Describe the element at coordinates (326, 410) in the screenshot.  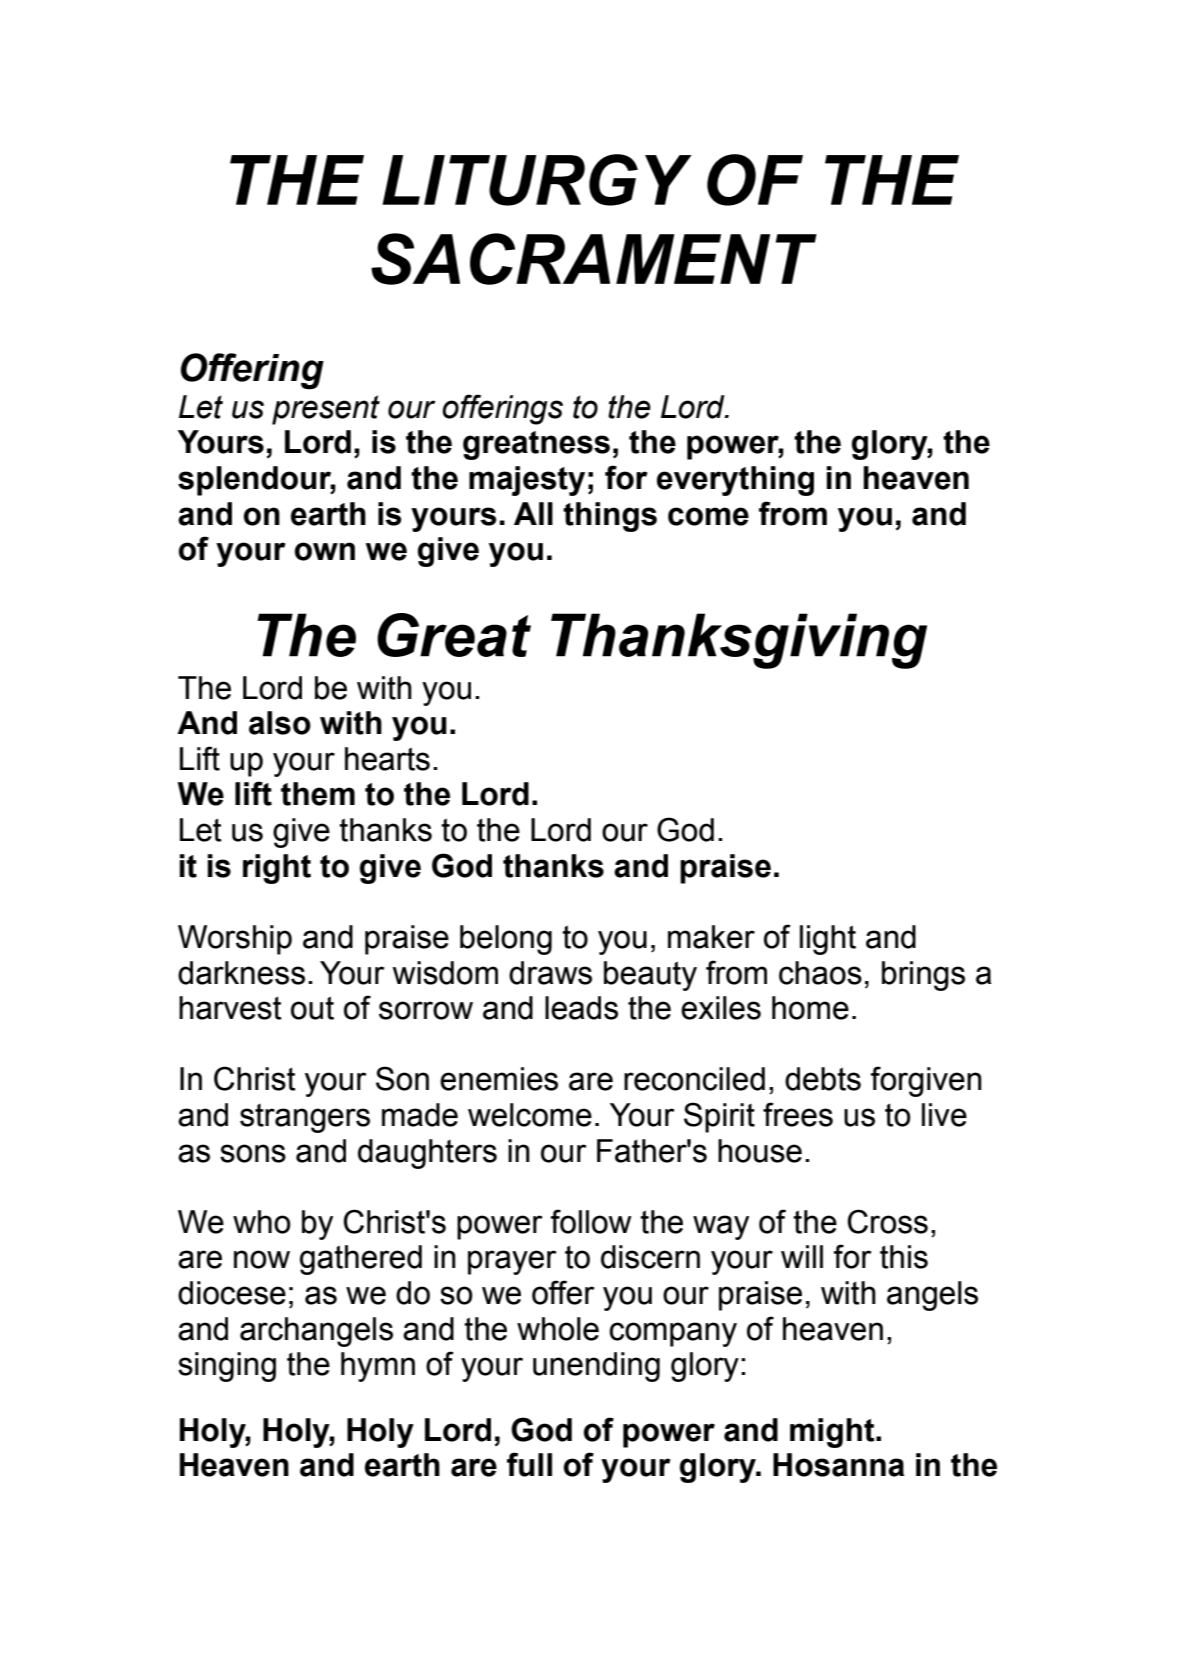
I see `present` at that location.
